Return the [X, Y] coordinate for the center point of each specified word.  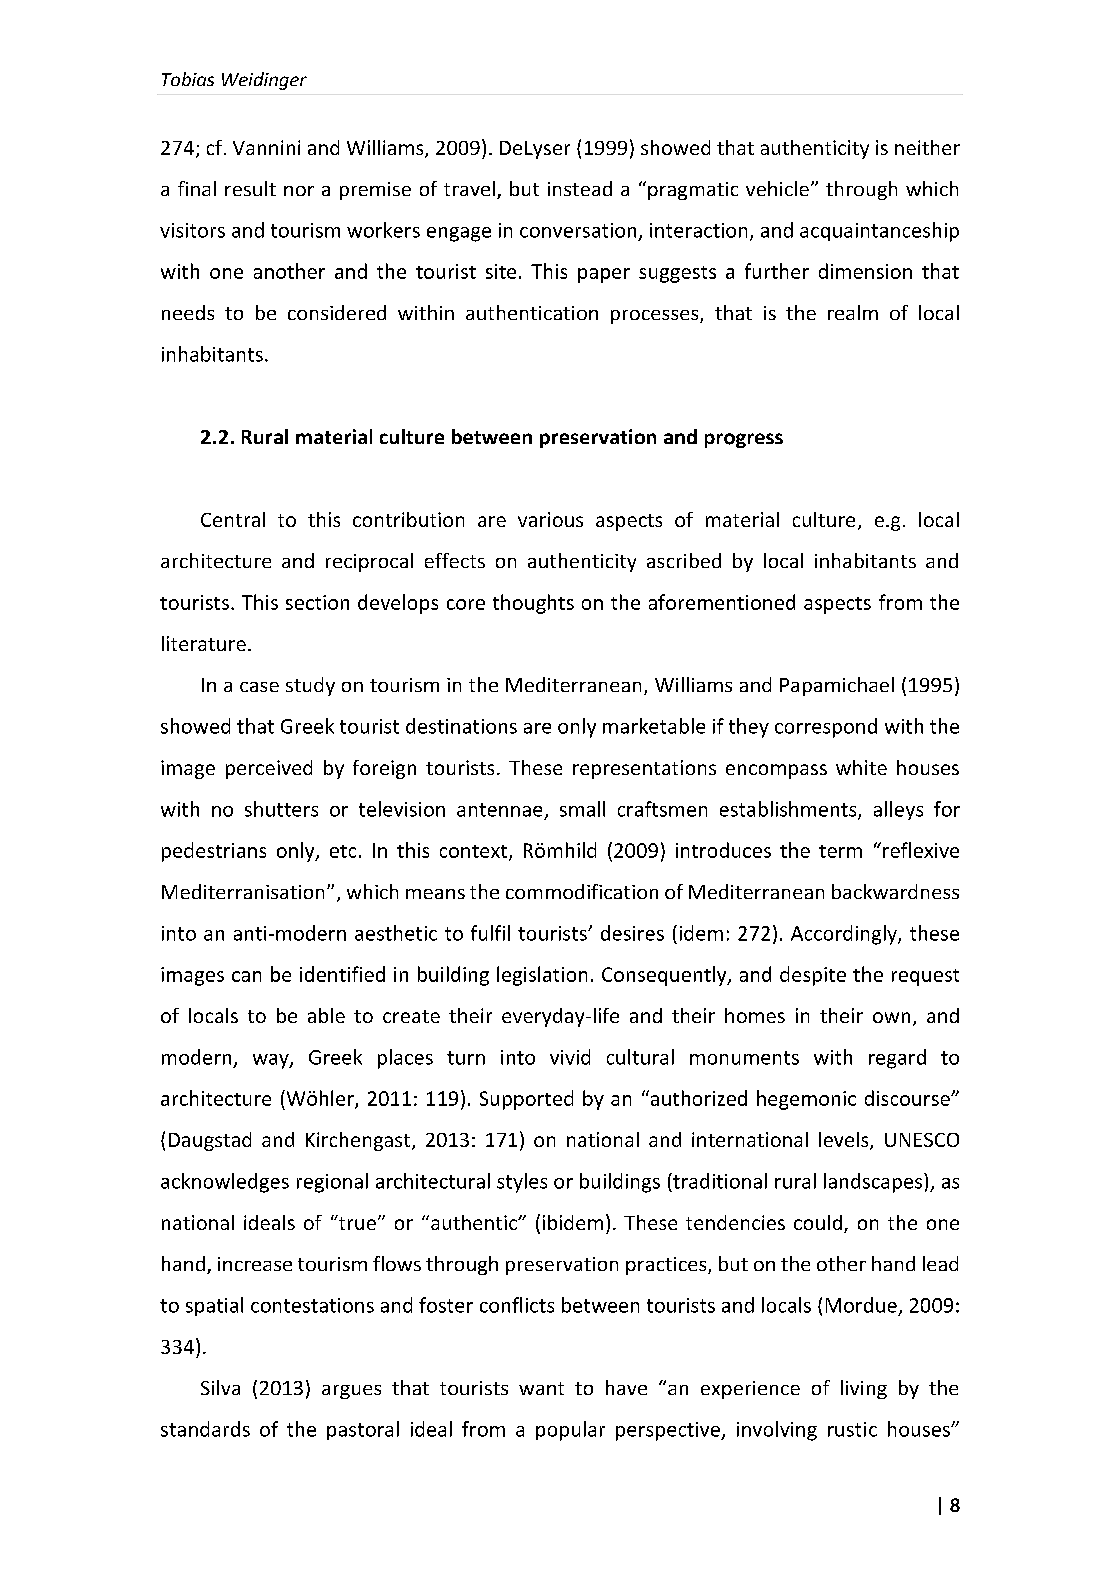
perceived [269, 769]
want [541, 1388]
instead [580, 188]
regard [897, 1059]
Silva [220, 1387]
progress [744, 440]
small [582, 809]
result [250, 188]
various [550, 519]
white [861, 767]
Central [233, 519]
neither [927, 147]
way [272, 1061]
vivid [570, 1057]
